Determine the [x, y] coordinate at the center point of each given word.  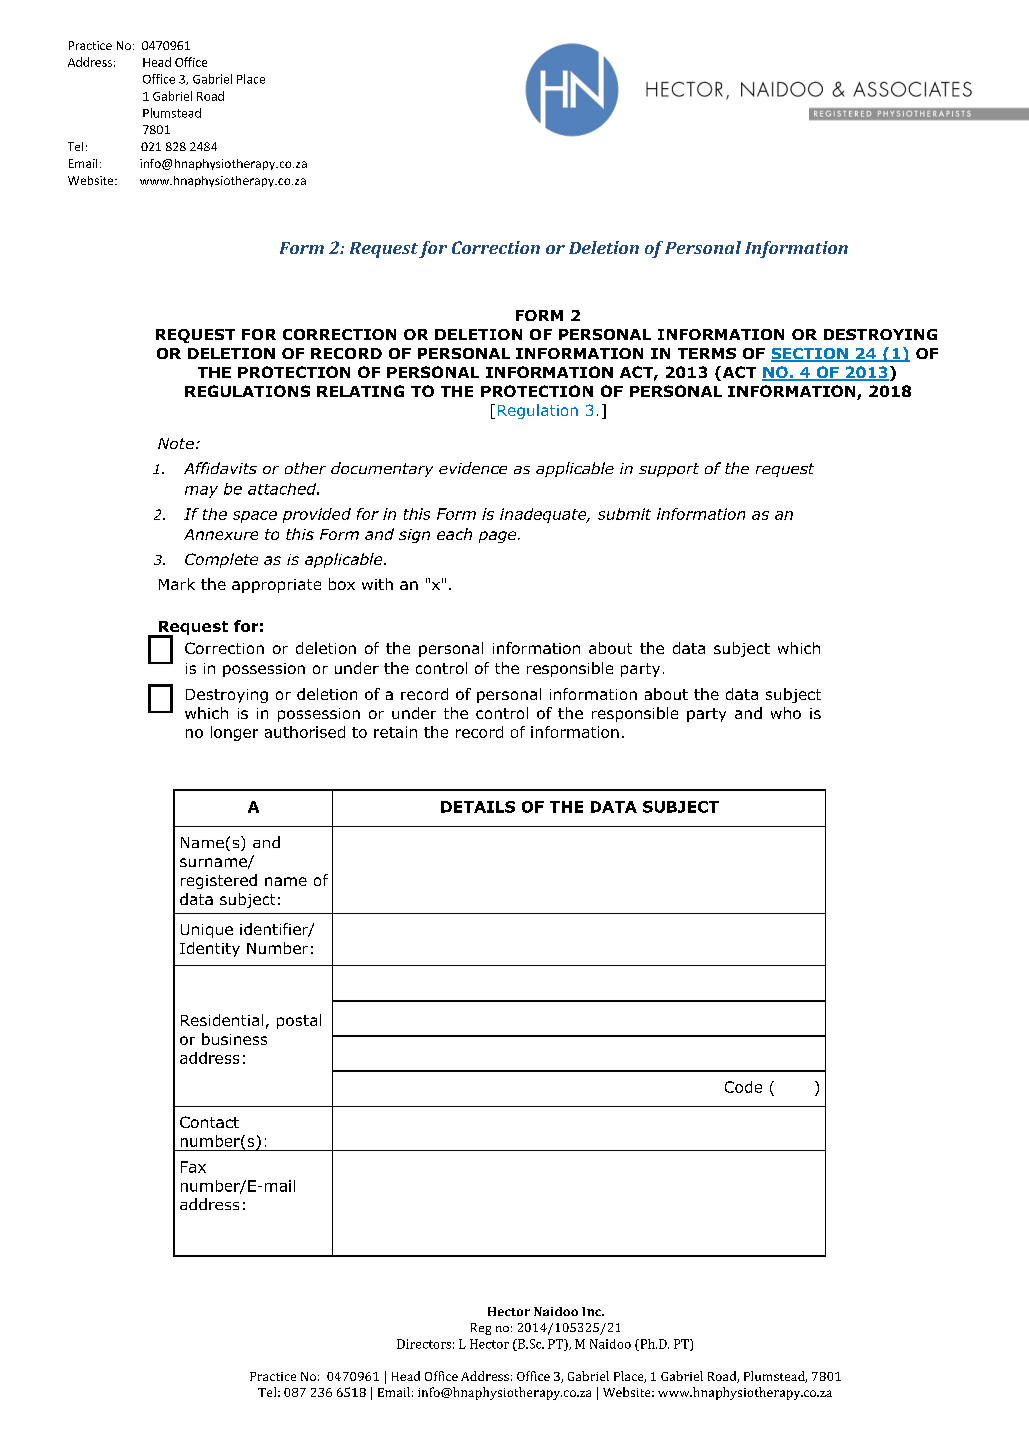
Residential [222, 1020]
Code [743, 1087]
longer [234, 733]
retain [395, 732]
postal [299, 1021]
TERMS [707, 353]
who [786, 713]
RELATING [360, 391]
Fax [193, 1167]
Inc [592, 1311]
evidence [473, 468]
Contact [209, 1122]
